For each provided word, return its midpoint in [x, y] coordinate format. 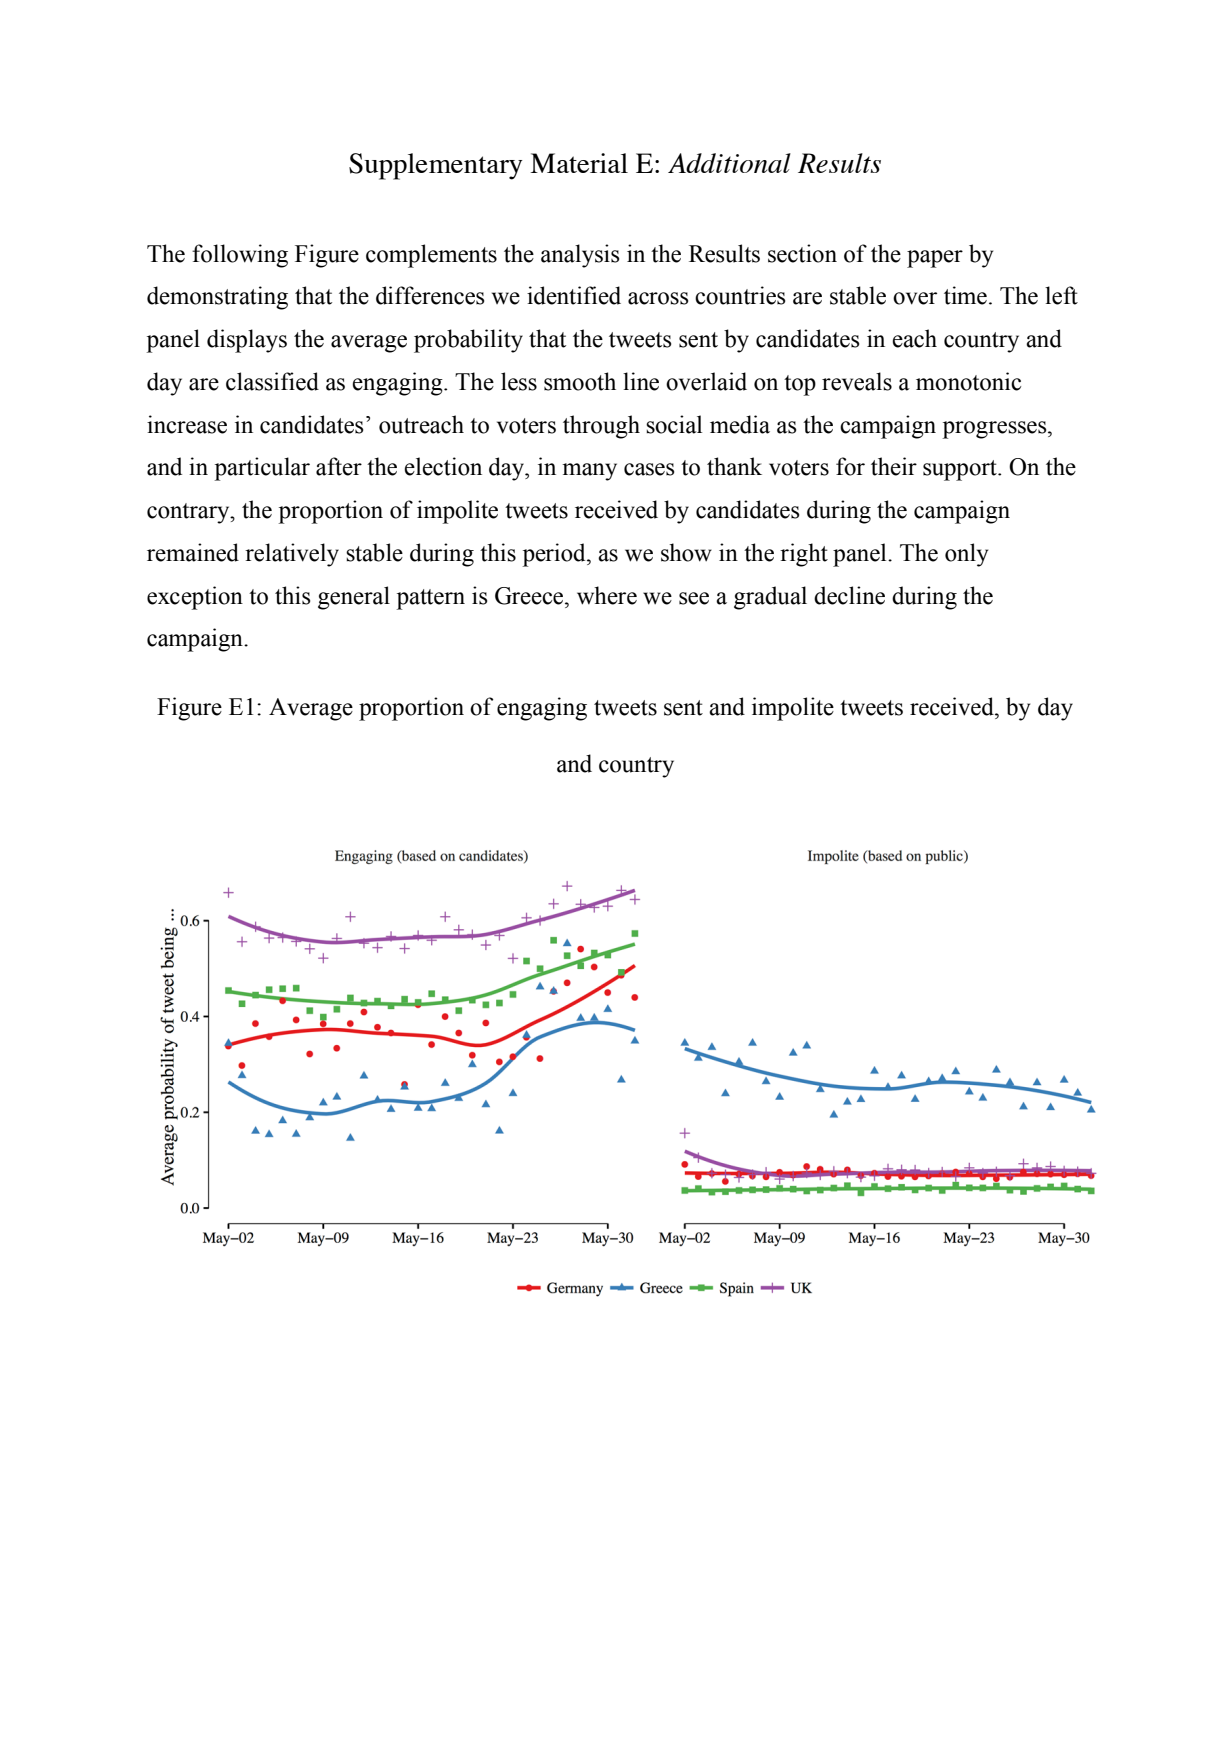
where [607, 595]
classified [272, 381]
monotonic [968, 381]
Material [579, 163]
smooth [580, 381]
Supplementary [436, 166]
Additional [729, 163]
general [354, 598]
